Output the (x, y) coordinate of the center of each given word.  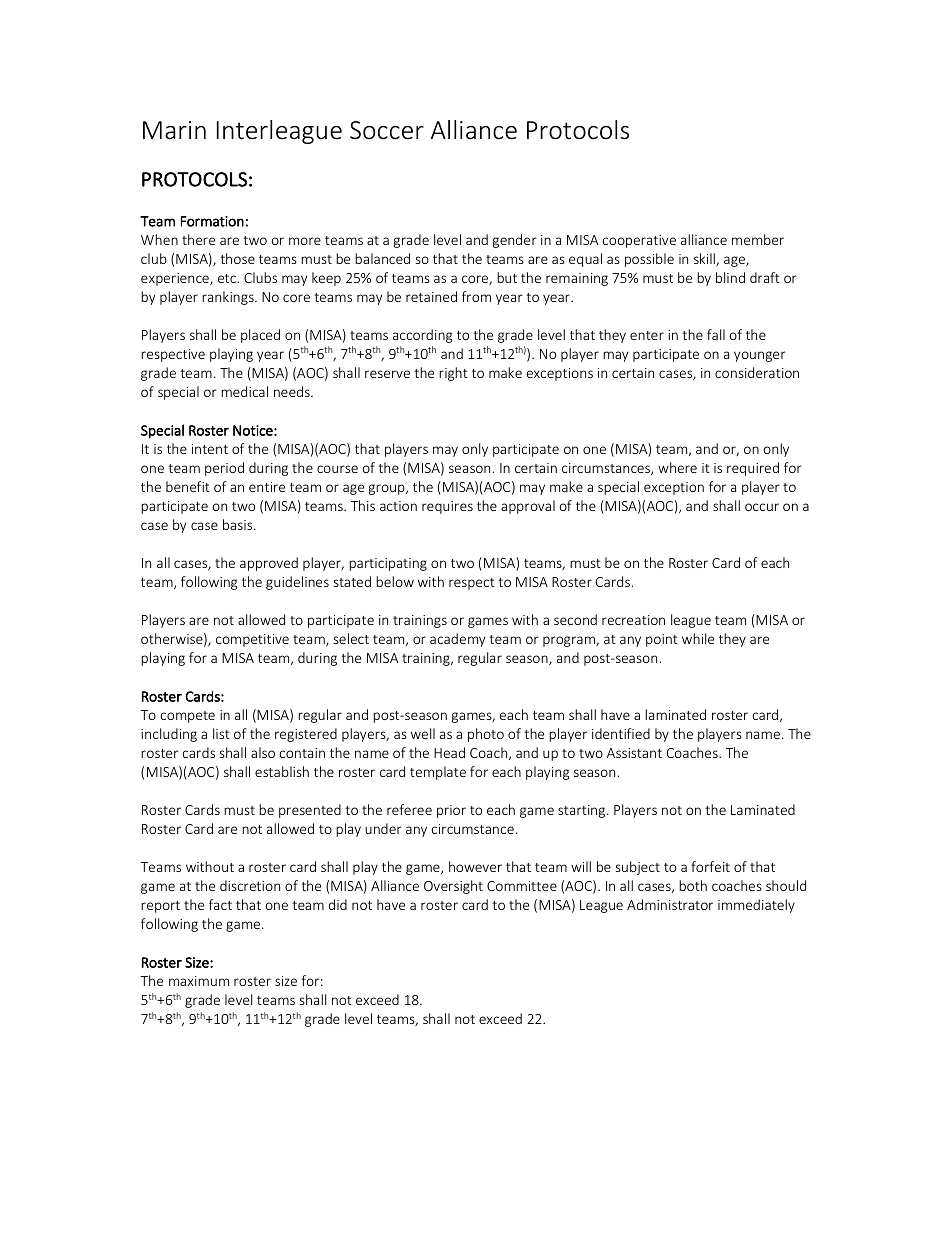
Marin (174, 130)
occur (762, 507)
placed (260, 336)
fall (716, 334)
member (758, 239)
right (453, 374)
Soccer (387, 130)
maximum (199, 981)
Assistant (634, 753)
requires (447, 507)
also (263, 752)
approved (269, 564)
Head (449, 752)
